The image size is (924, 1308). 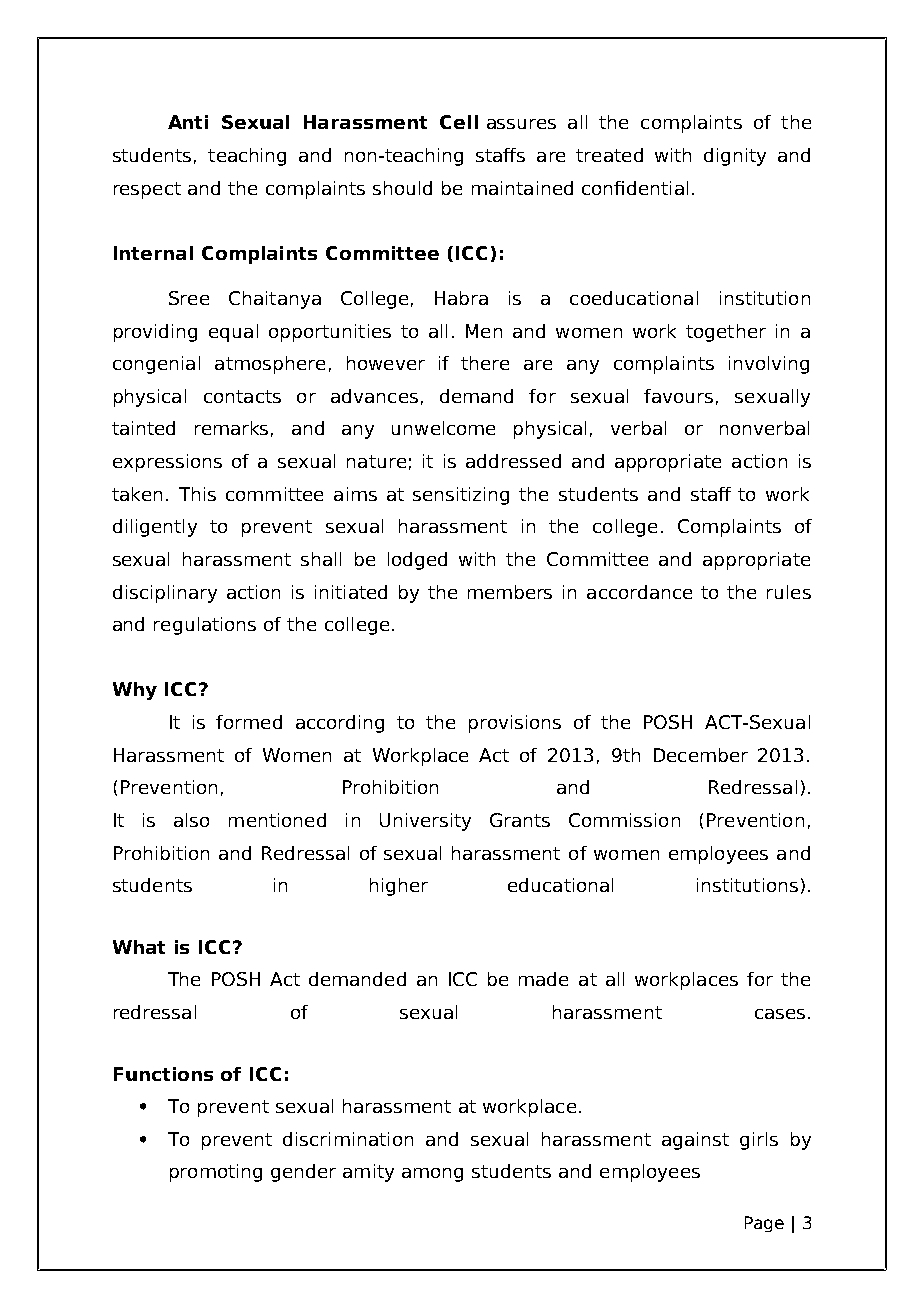 What do you see at coordinates (216, 1173) in the screenshot?
I see `promoting` at bounding box center [216, 1173].
